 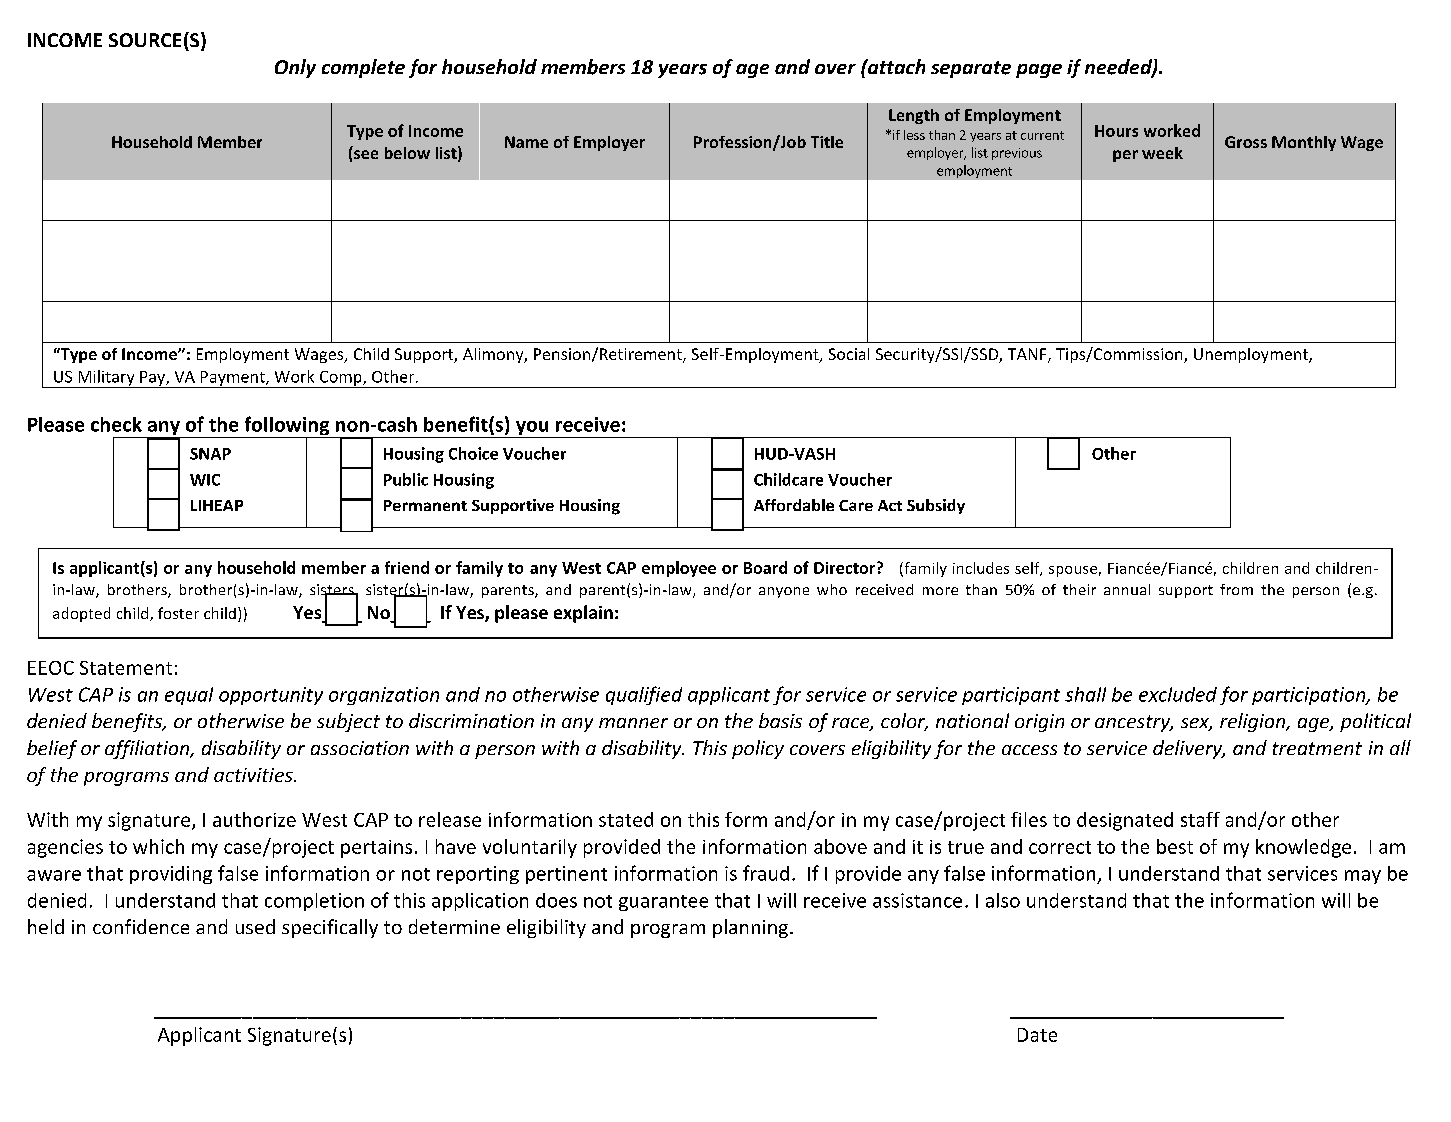 I want to click on excluded, so click(x=1178, y=694).
